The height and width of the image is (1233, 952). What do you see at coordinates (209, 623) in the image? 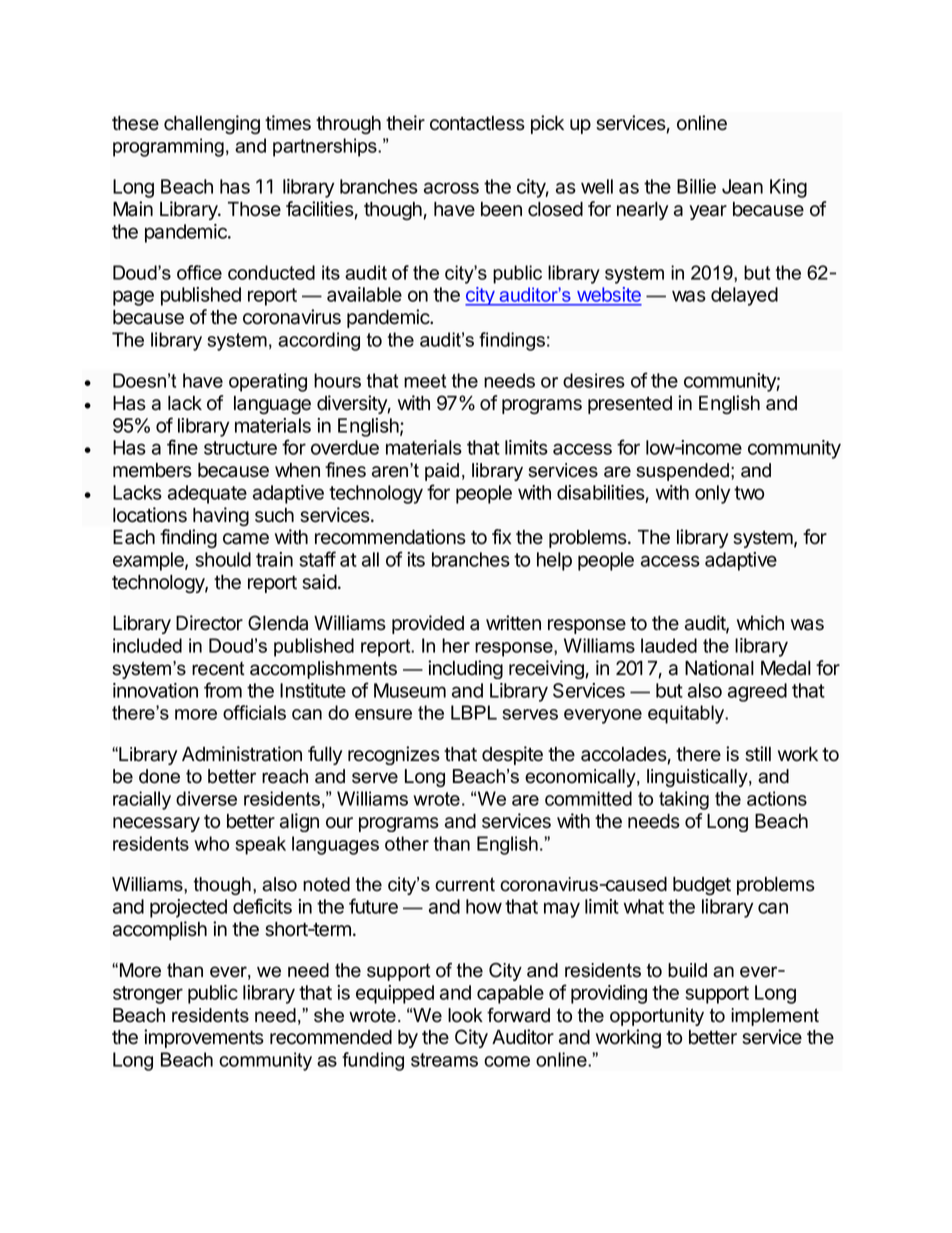
I see `Director` at bounding box center [209, 623].
